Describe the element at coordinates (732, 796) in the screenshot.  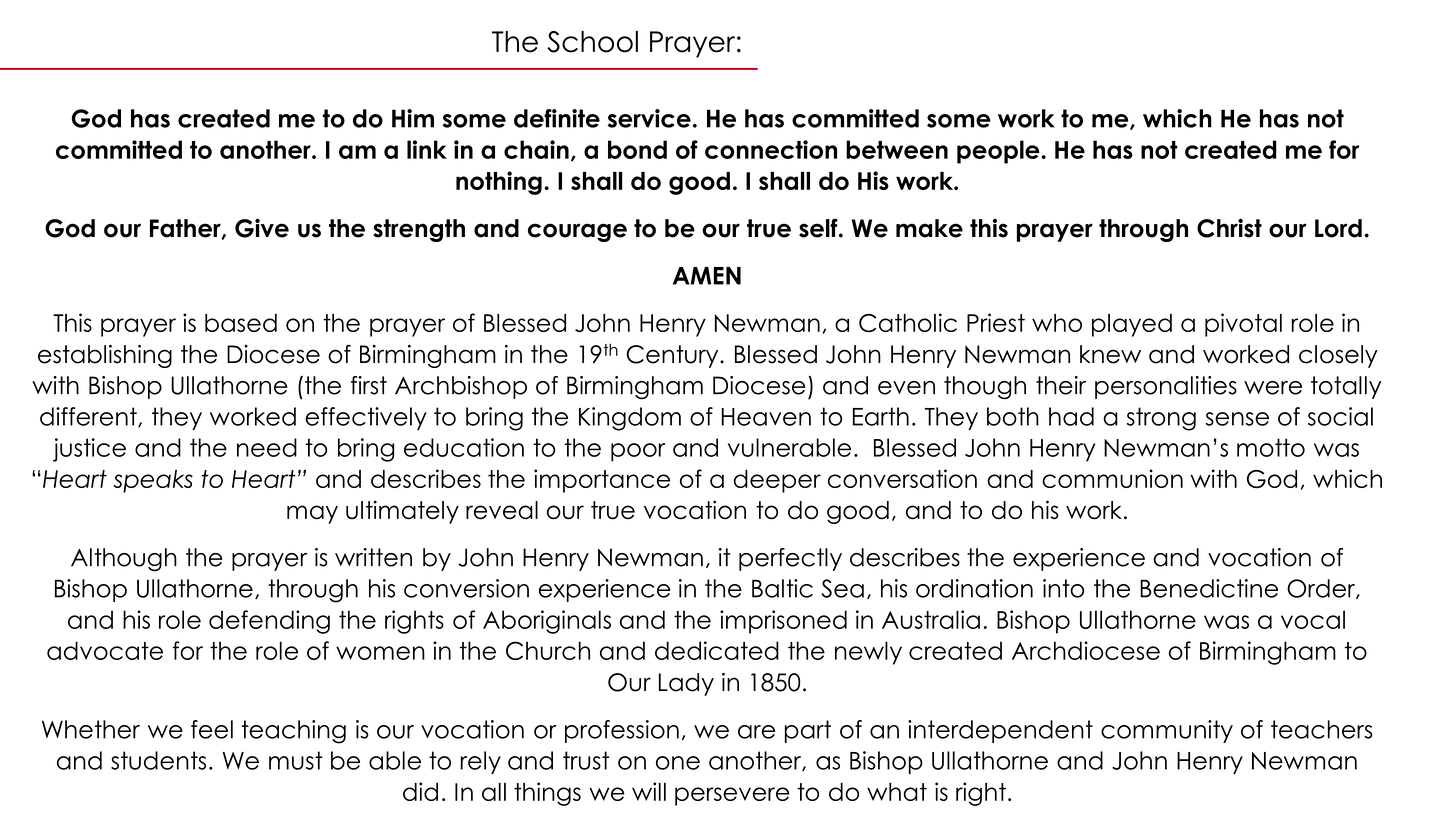
I see `persevere` at that location.
